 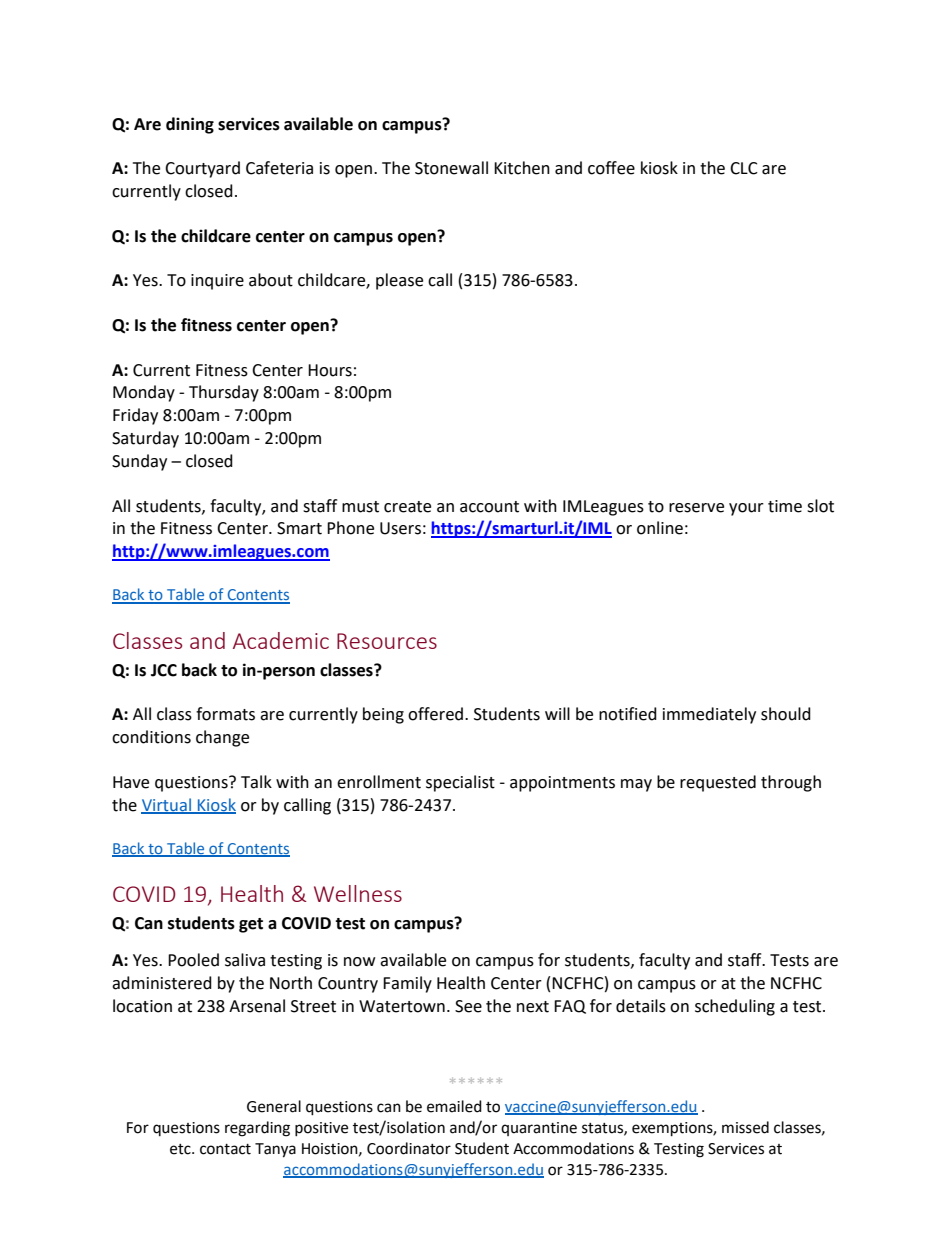 What do you see at coordinates (745, 1127) in the screenshot?
I see `missed` at bounding box center [745, 1127].
